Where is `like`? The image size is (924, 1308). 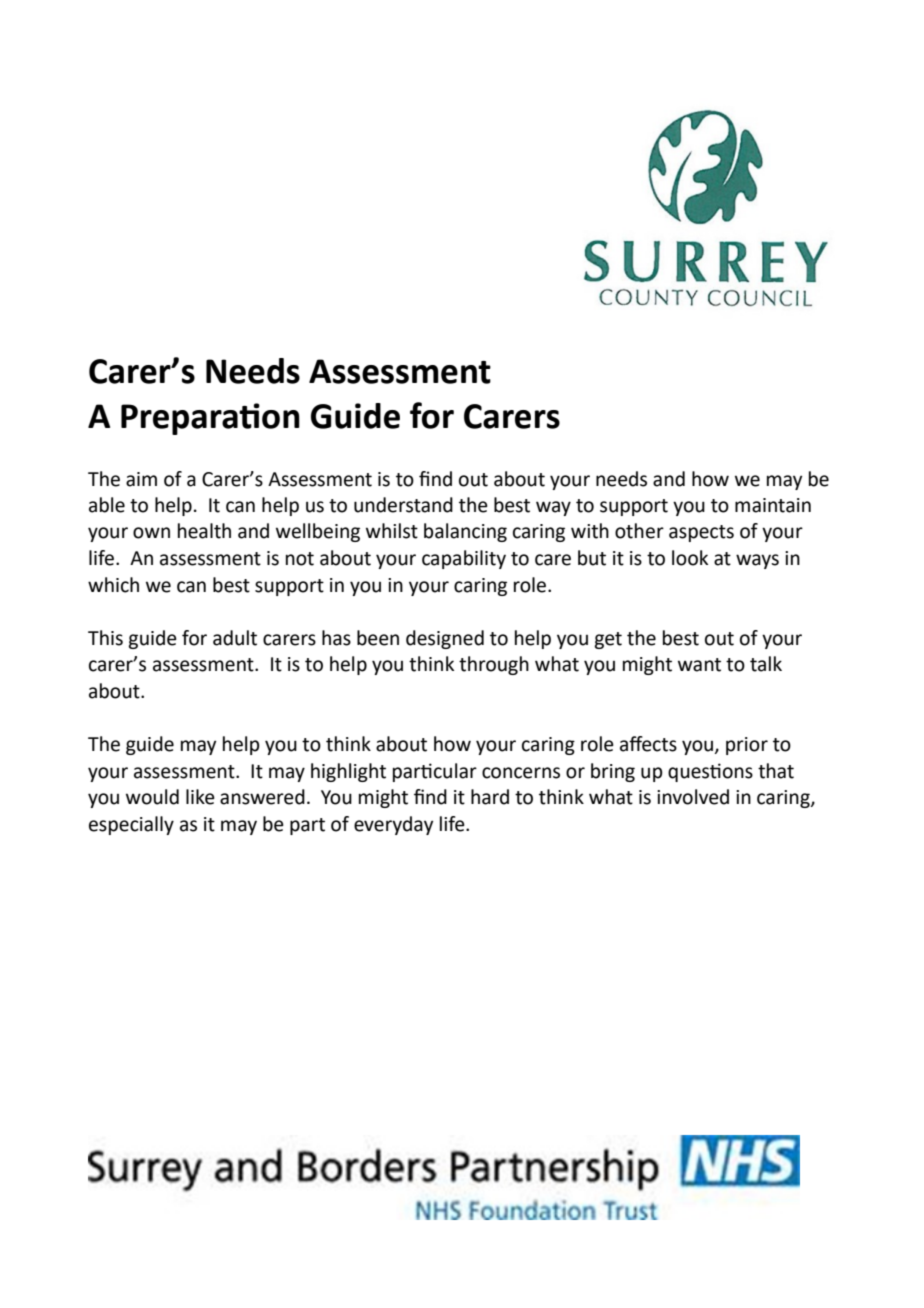 like is located at coordinates (200, 797).
